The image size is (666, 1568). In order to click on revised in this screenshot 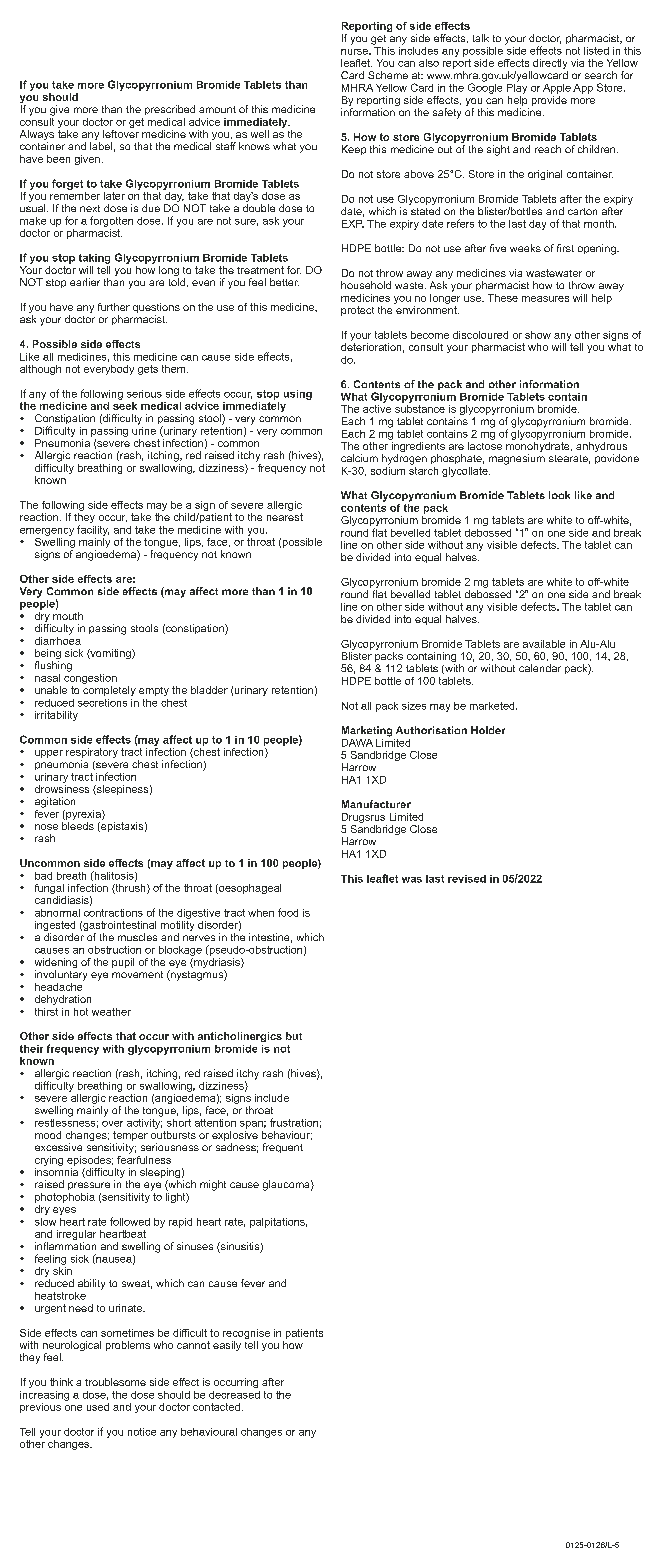, I will do `click(467, 879)`.
